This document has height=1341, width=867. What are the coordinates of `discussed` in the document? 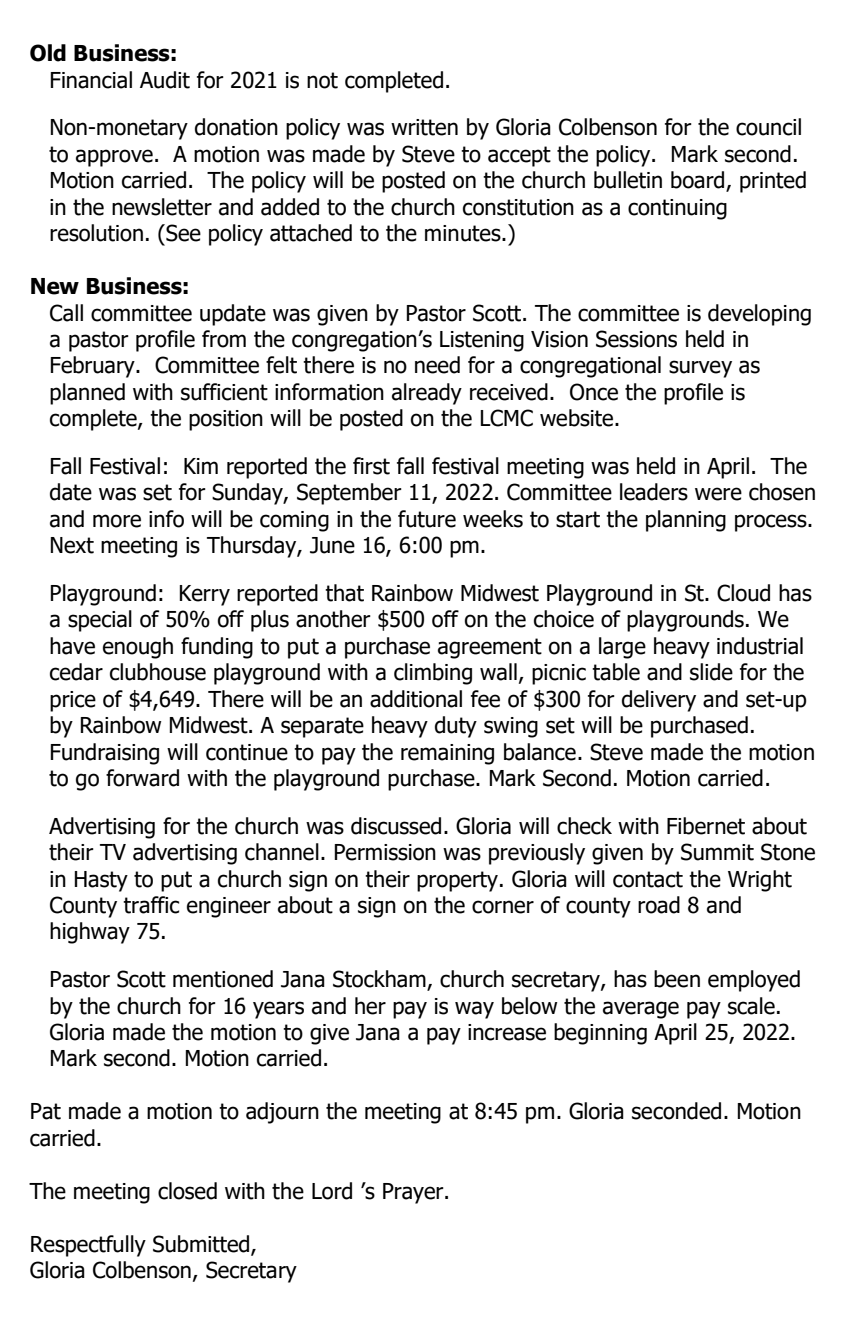 It's located at (396, 826).
